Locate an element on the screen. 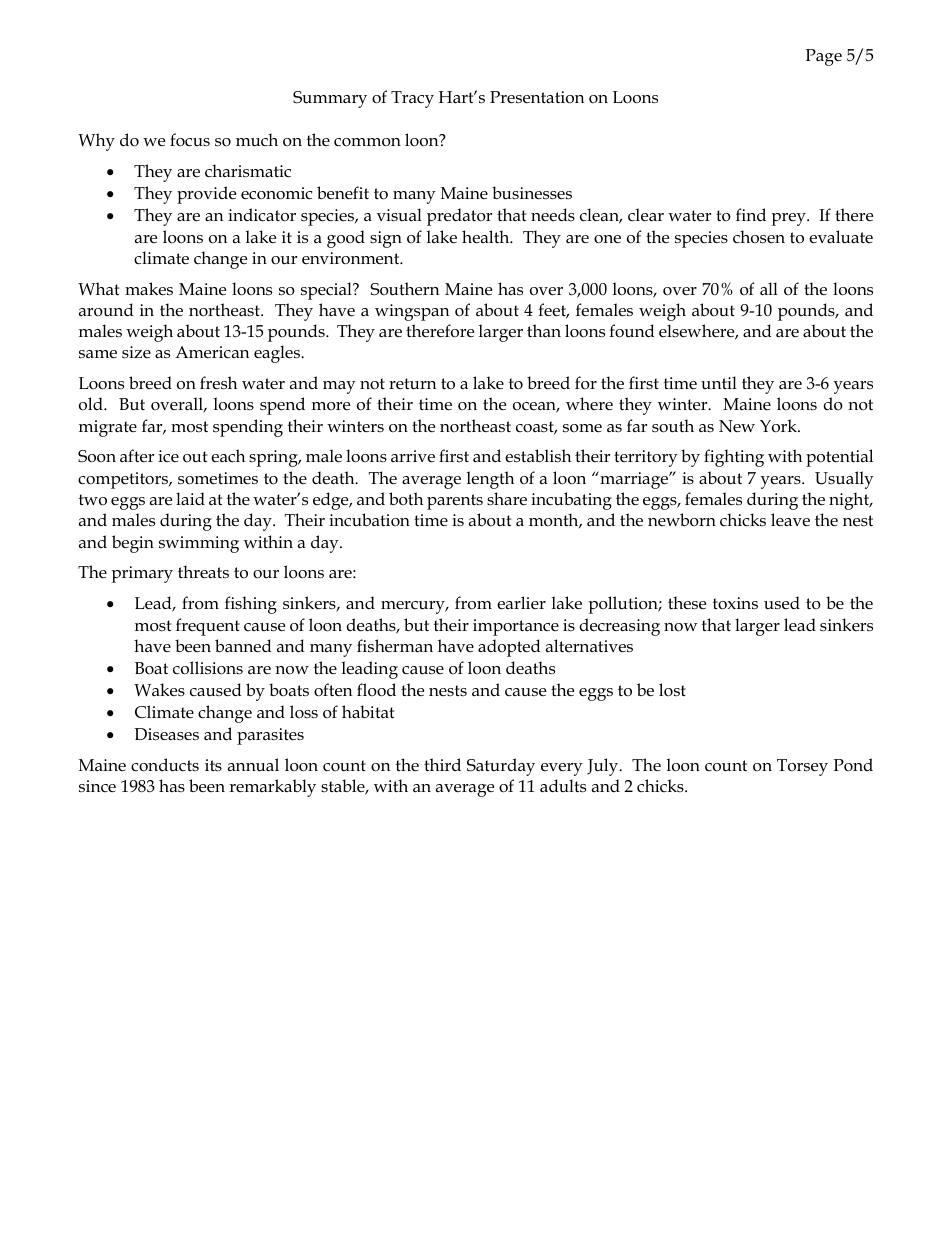 The image size is (952, 1233). found is located at coordinates (632, 331).
